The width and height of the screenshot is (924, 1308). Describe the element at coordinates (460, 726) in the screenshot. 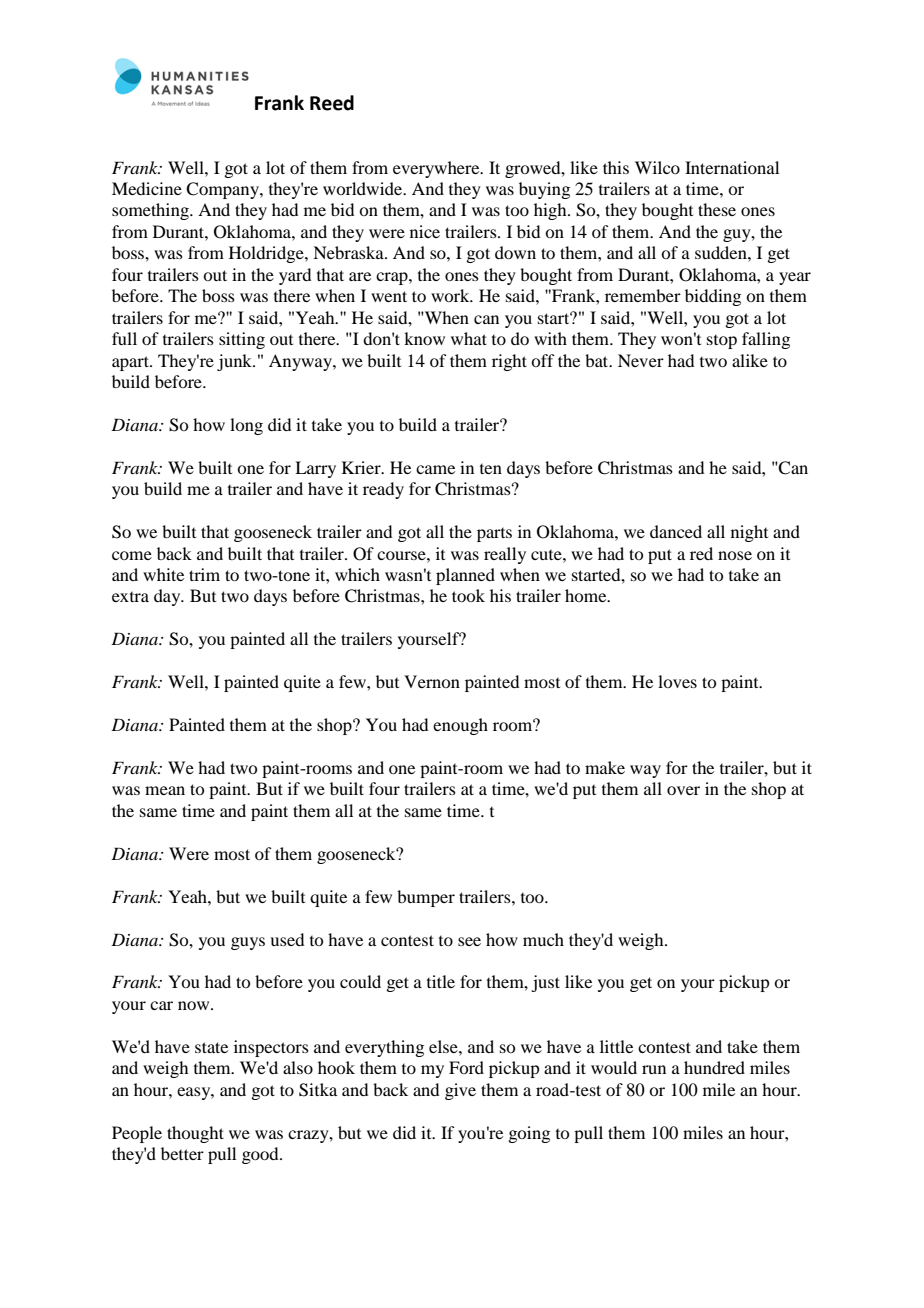

I see `enough` at that location.
